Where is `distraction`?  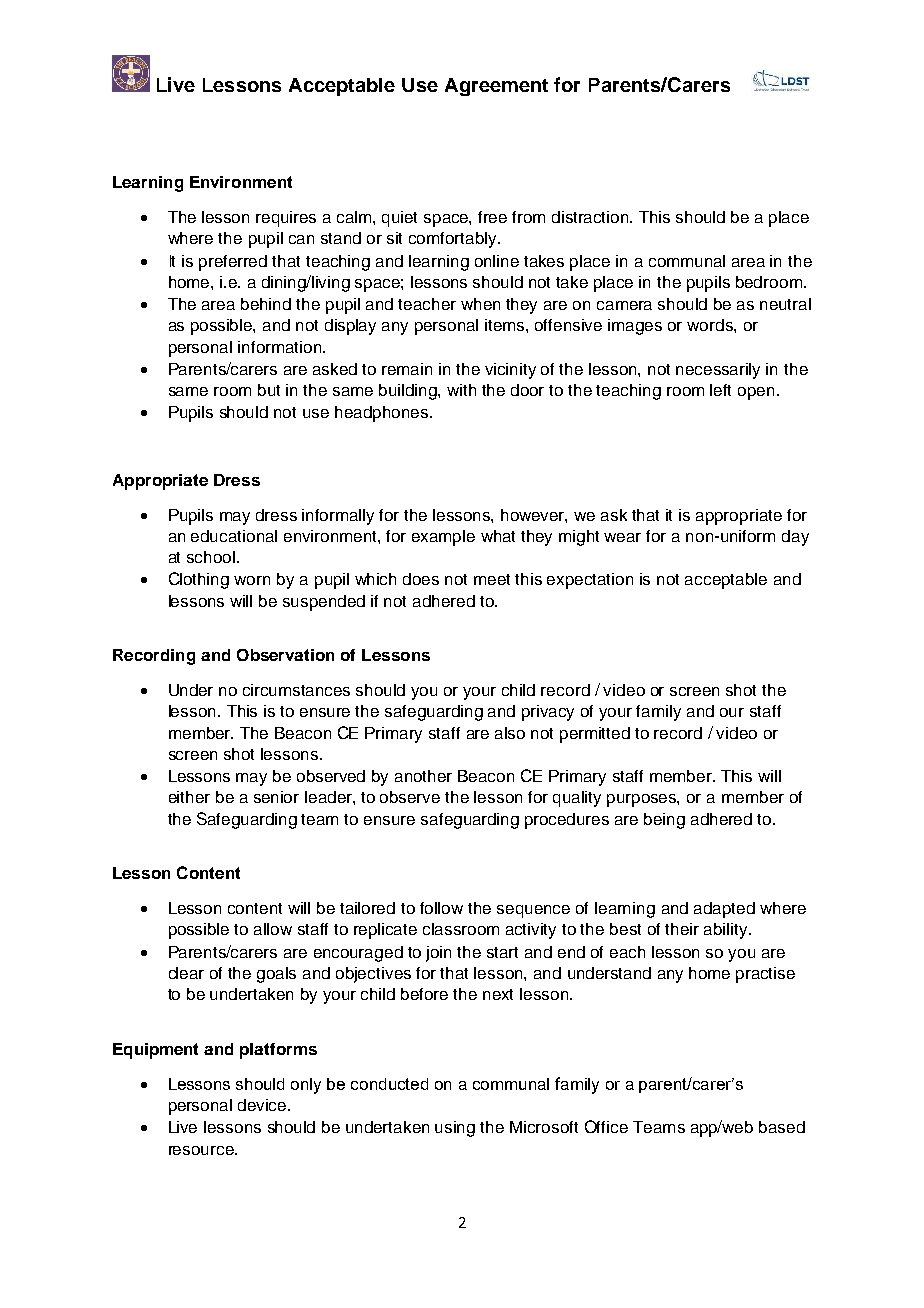 distraction is located at coordinates (591, 217).
